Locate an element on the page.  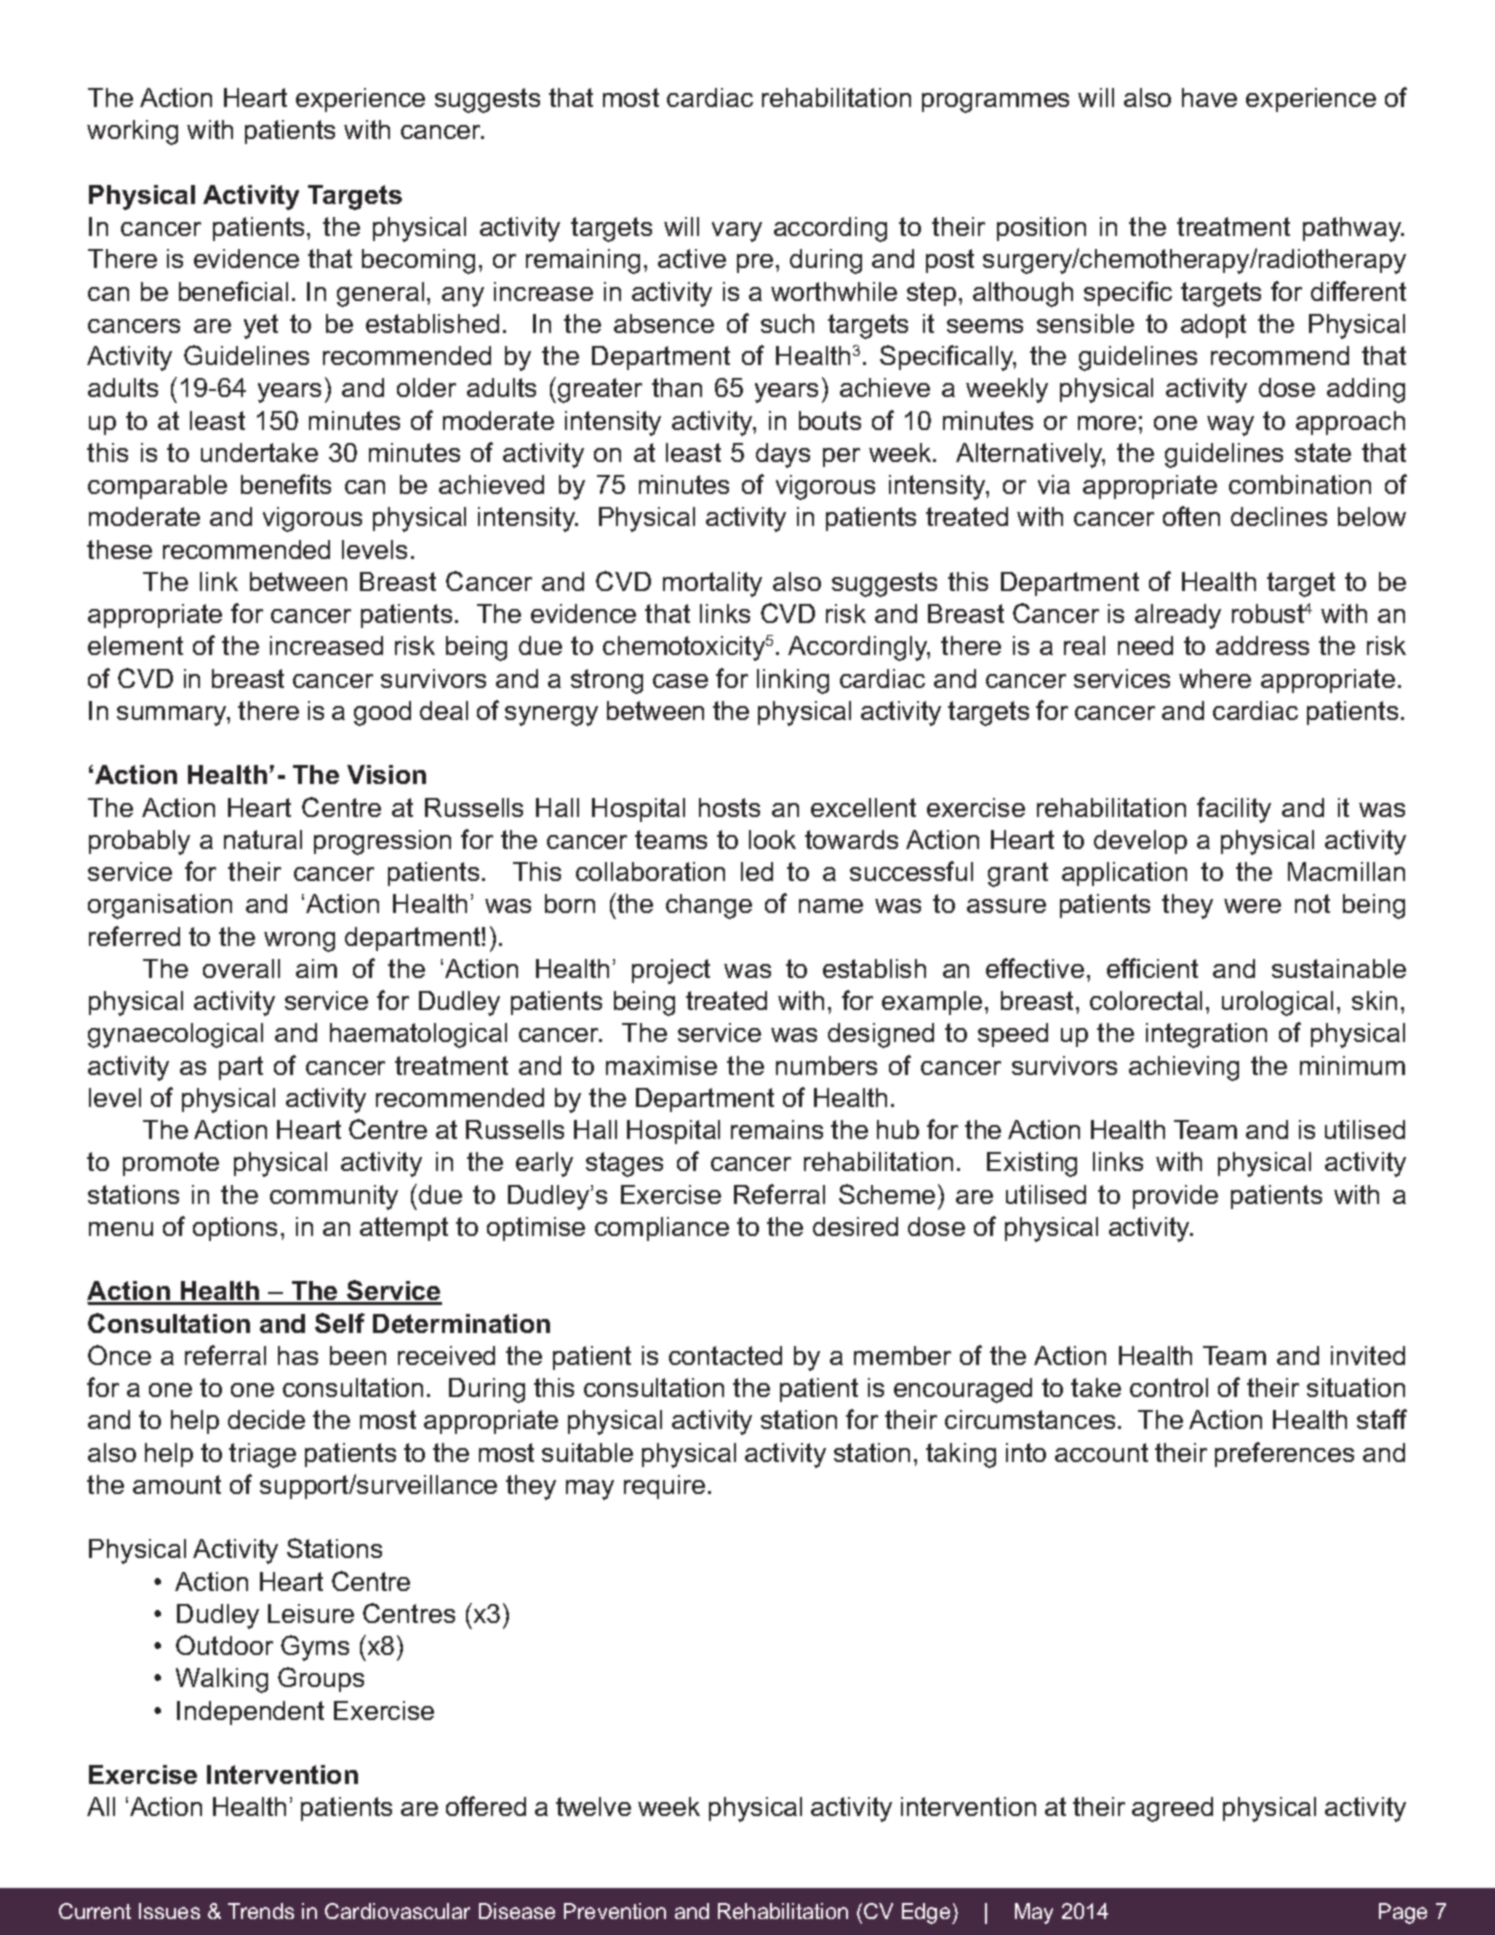
project is located at coordinates (671, 971).
